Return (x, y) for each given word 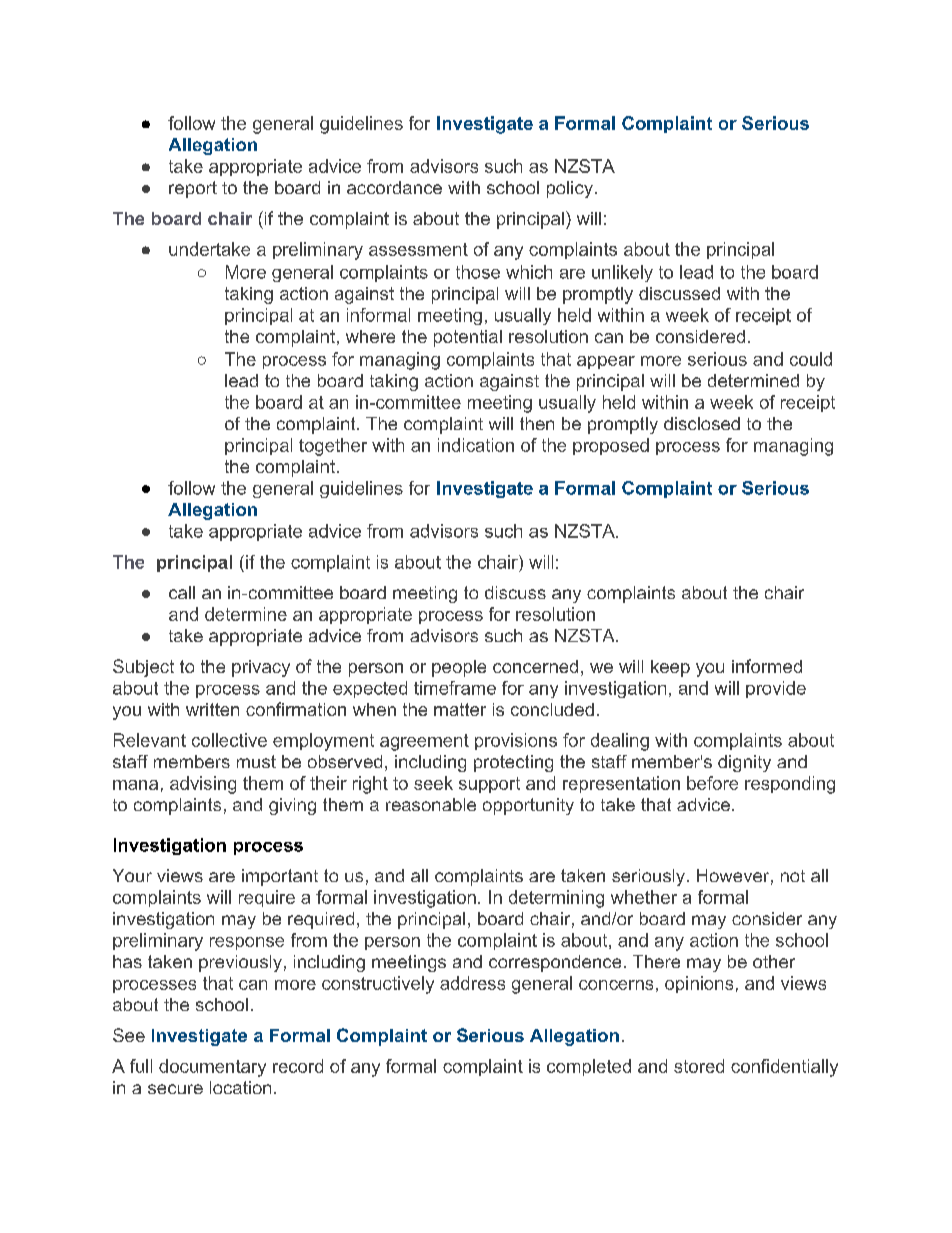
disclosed (702, 423)
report (193, 189)
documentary (212, 1068)
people (459, 668)
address (472, 983)
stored (699, 1066)
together (333, 447)
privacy (261, 668)
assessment (418, 249)
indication (476, 445)
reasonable (431, 804)
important (280, 877)
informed (767, 666)
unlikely (622, 273)
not (793, 876)
